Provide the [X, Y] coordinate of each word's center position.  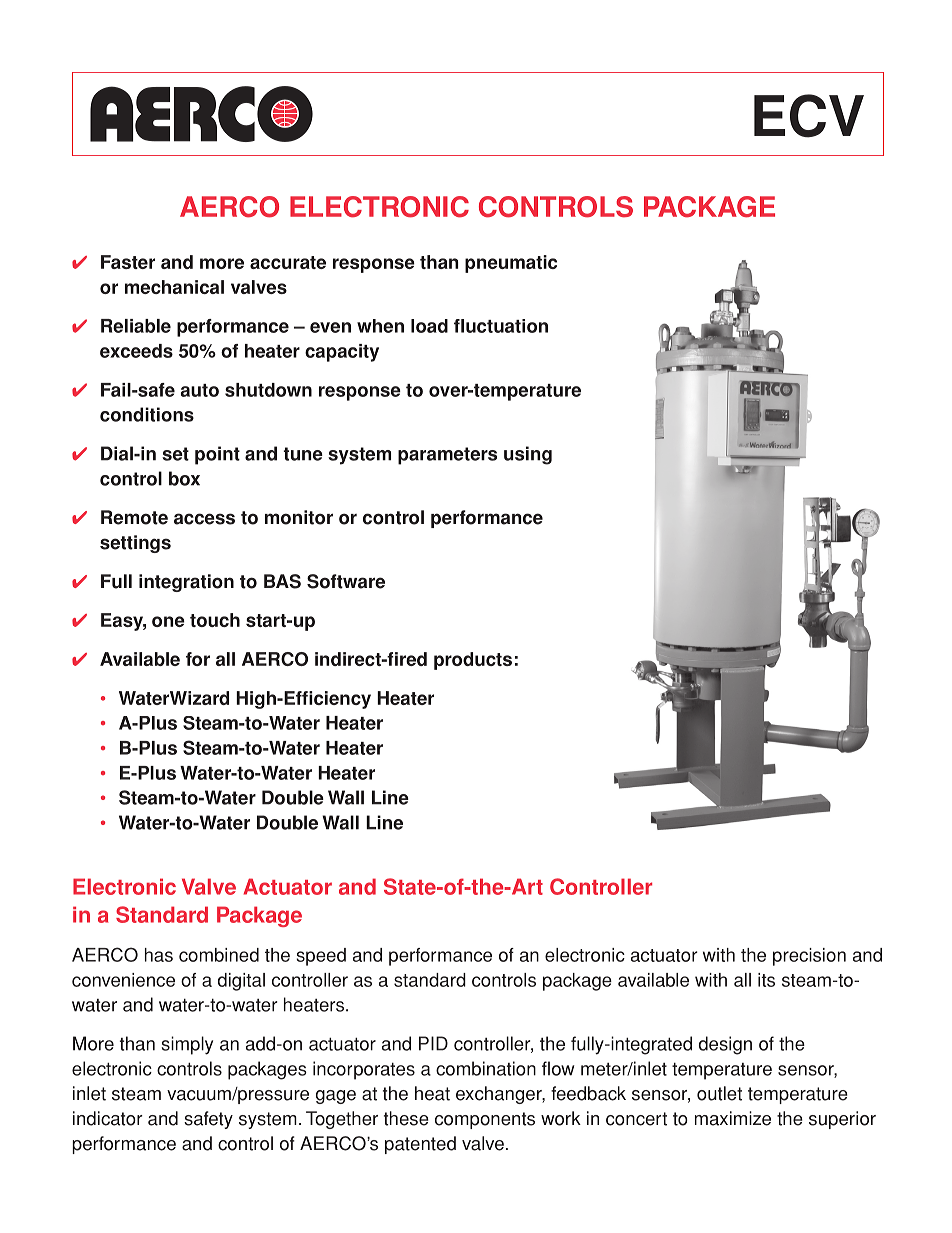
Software [346, 581]
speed [321, 957]
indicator [108, 1118]
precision [809, 957]
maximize [733, 1118]
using [528, 455]
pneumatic [511, 264]
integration [186, 583]
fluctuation [501, 326]
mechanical [174, 287]
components [485, 1120]
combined [219, 955]
